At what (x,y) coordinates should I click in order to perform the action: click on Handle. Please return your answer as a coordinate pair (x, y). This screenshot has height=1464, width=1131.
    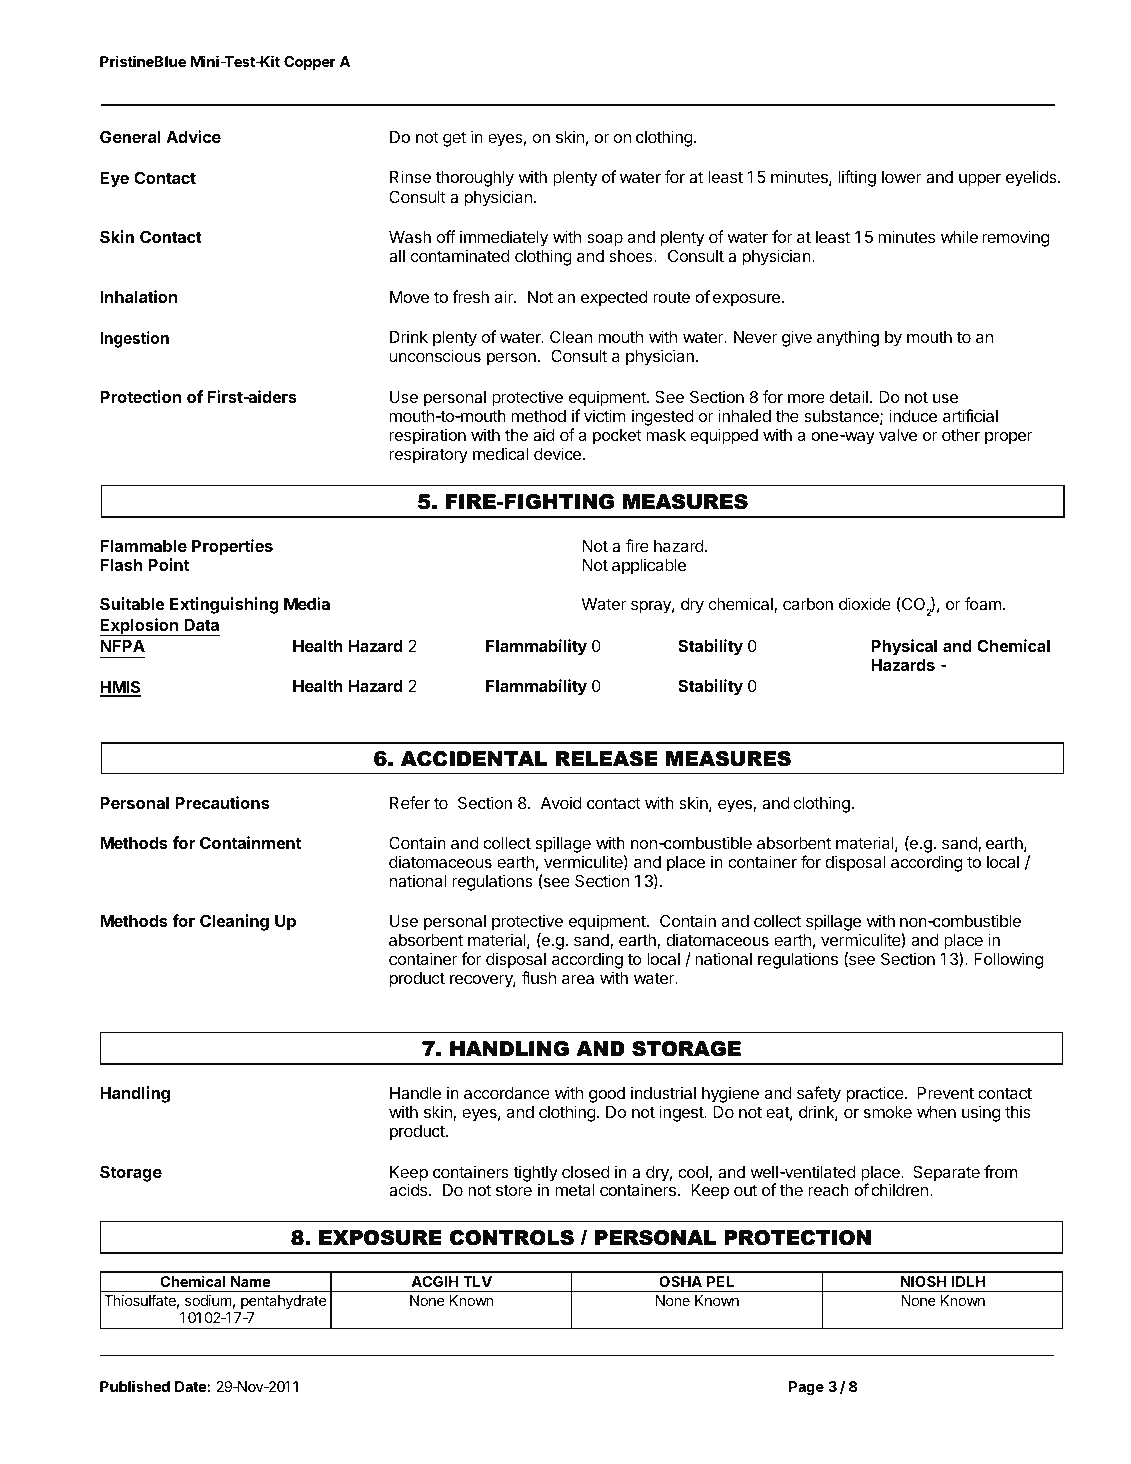
    Looking at the image, I should click on (415, 1093).
